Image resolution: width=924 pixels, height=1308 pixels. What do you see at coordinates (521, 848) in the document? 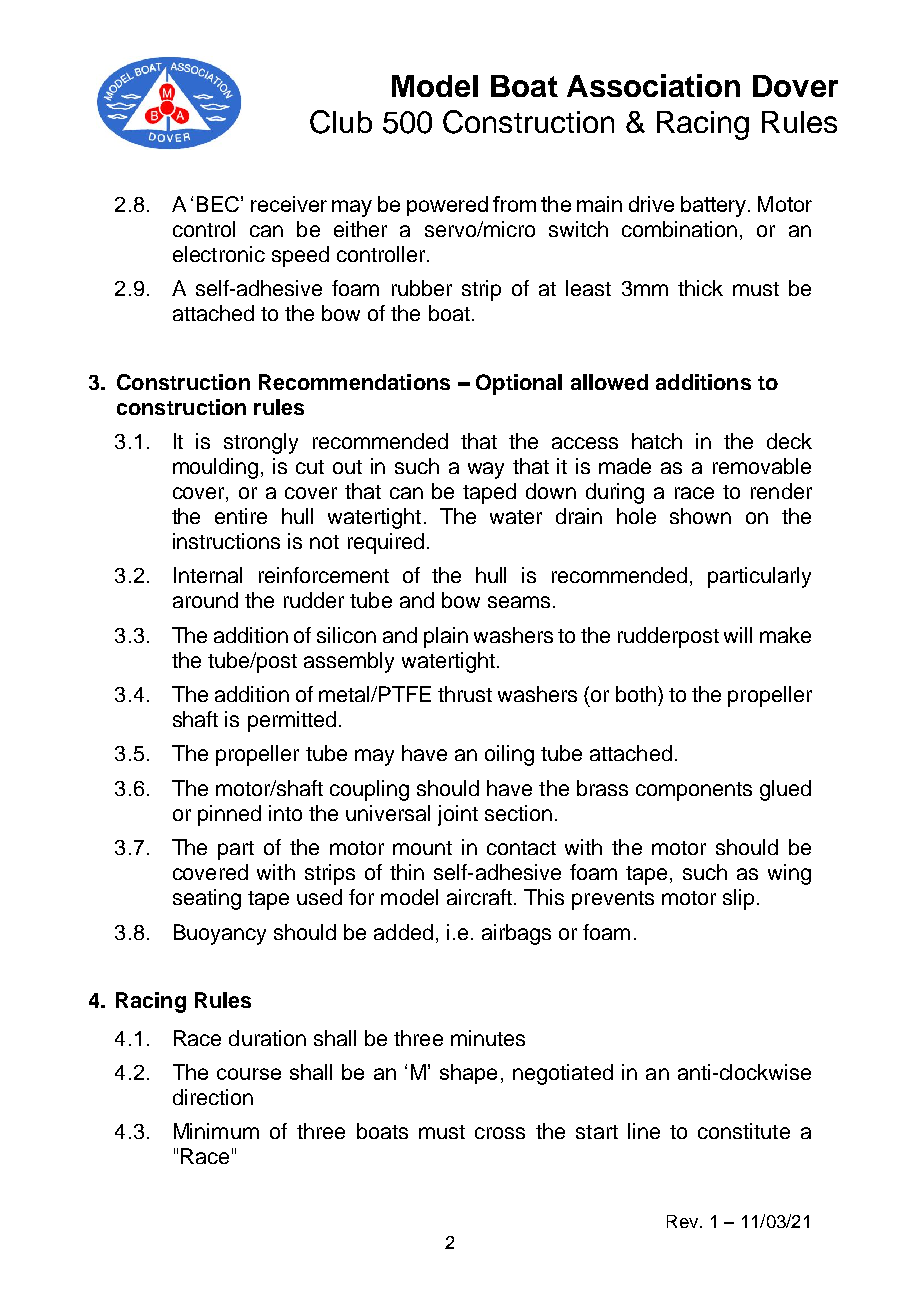
I see `contact` at bounding box center [521, 848].
